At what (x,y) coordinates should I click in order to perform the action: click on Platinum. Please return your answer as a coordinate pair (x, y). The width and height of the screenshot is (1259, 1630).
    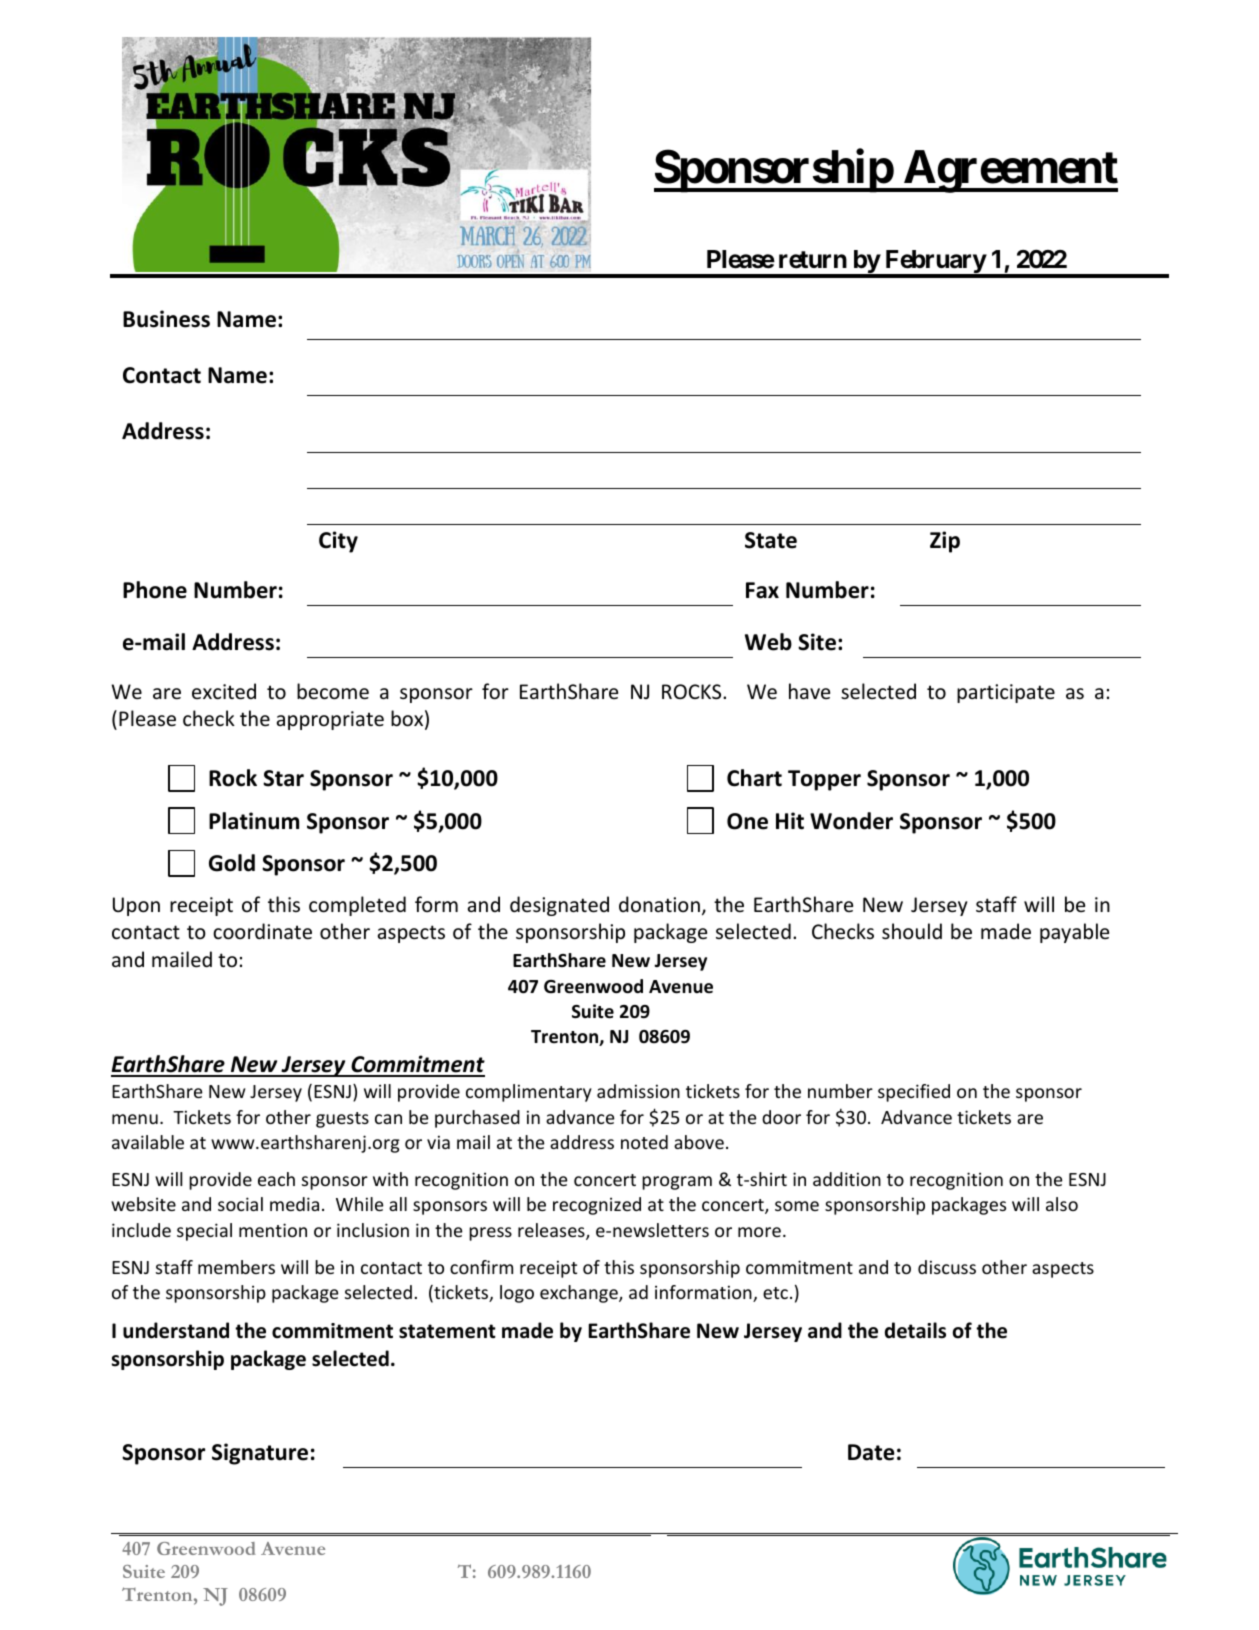
    Looking at the image, I should click on (254, 821).
